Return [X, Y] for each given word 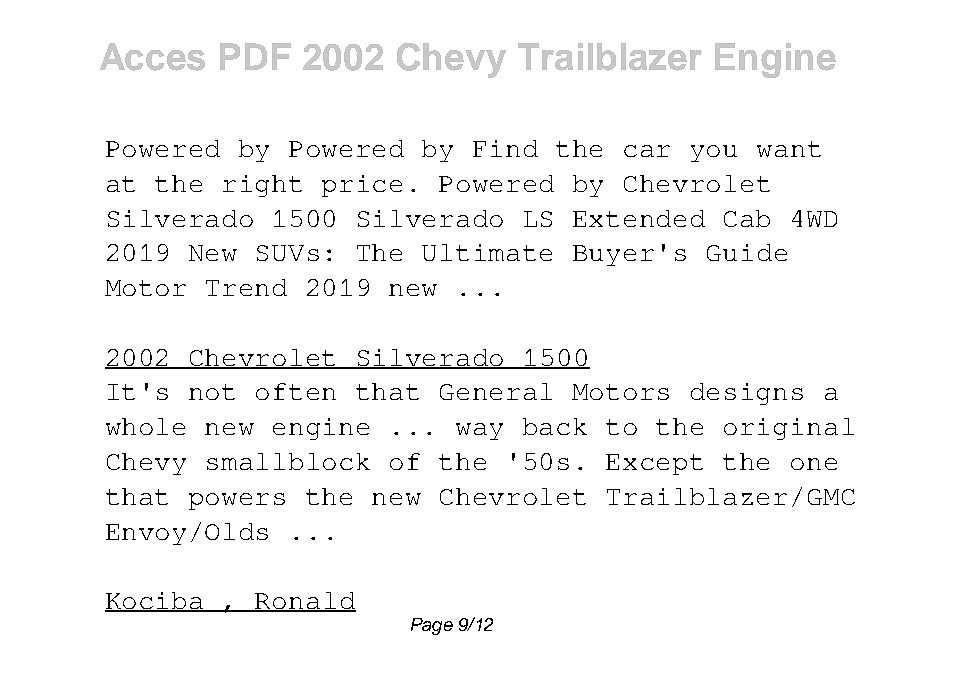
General [496, 391]
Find [505, 148]
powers [237, 501]
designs [747, 394]
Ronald [305, 602]
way [479, 431]
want [789, 149]
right [262, 186]
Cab [747, 218]
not [212, 392]
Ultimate [487, 252]
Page [432, 626]
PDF [255, 56]
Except [654, 464]
